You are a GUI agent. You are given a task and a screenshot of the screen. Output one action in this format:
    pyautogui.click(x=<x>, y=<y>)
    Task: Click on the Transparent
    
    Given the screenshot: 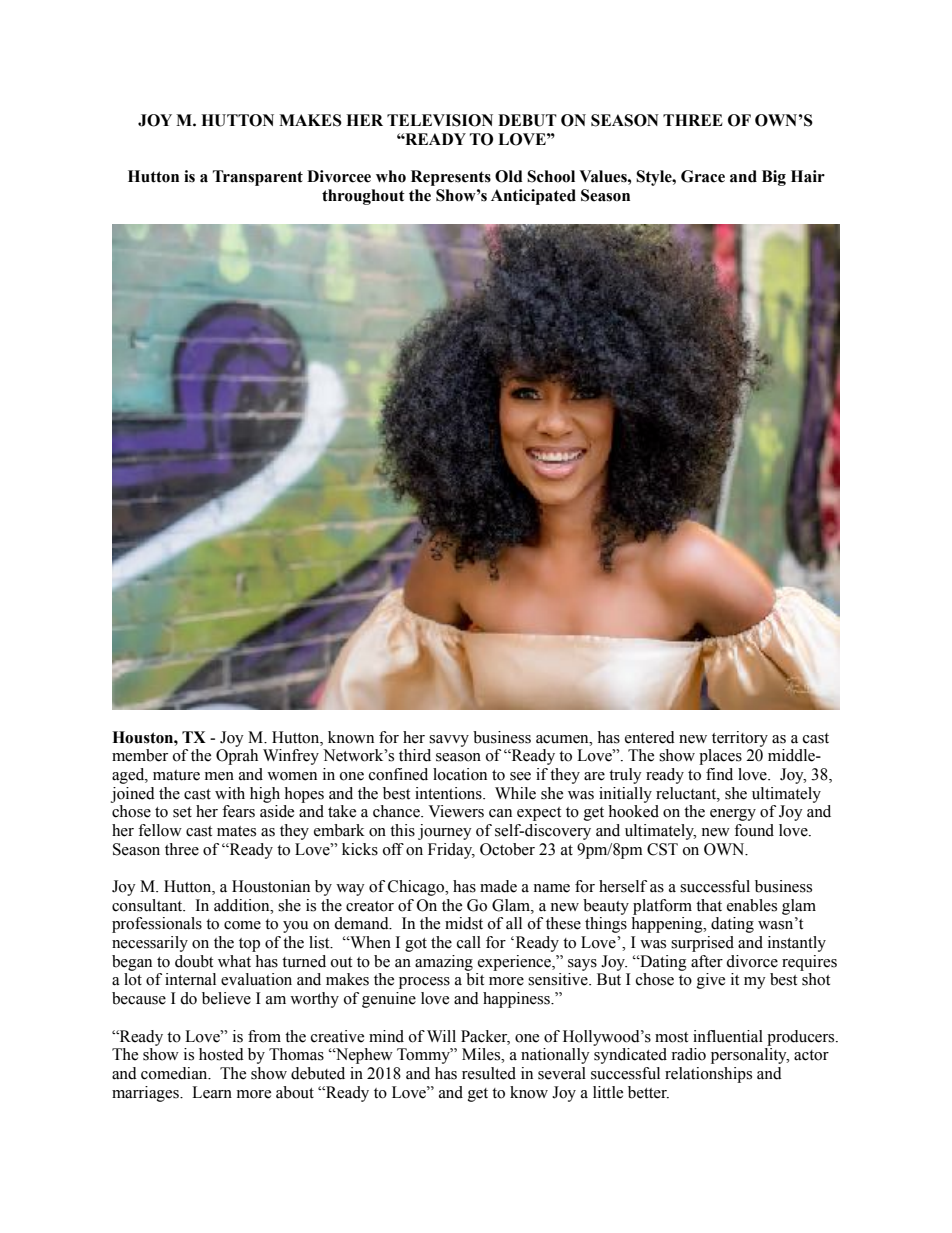 What is the action you would take?
    pyautogui.click(x=258, y=178)
